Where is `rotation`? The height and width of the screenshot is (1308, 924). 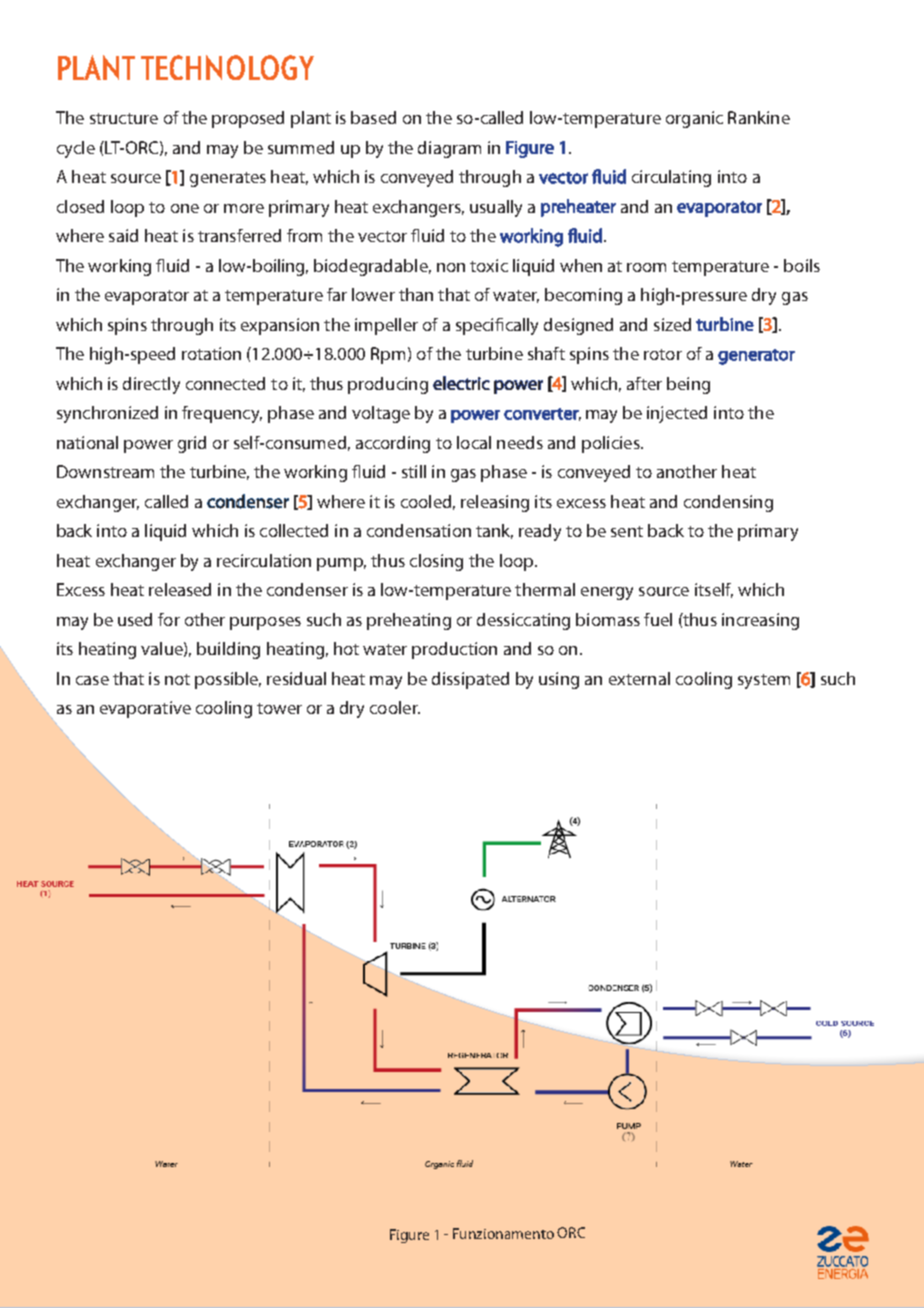 rotation is located at coordinates (211, 353).
